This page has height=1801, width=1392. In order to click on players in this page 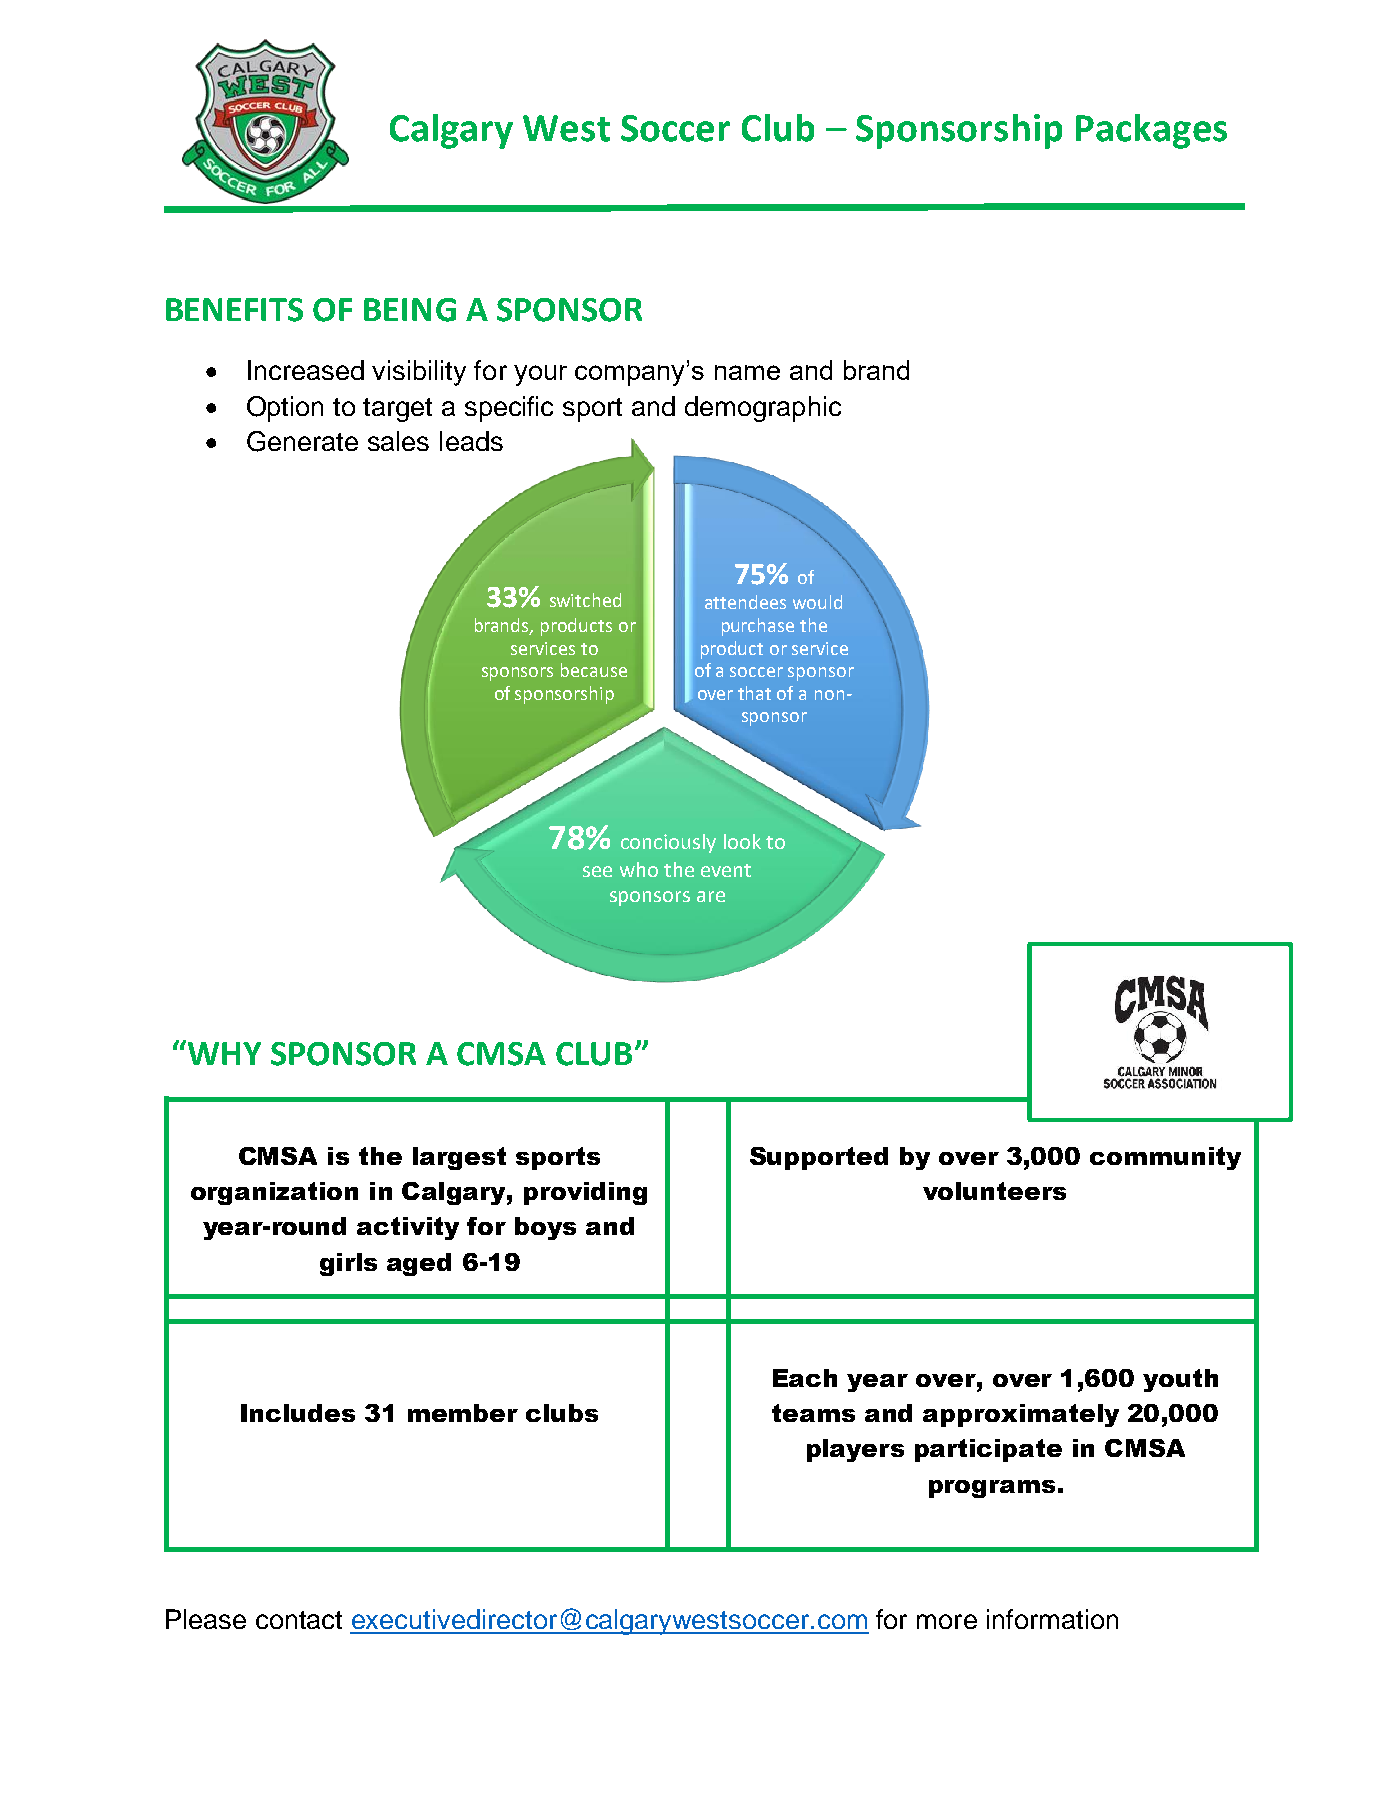, I will do `click(855, 1450)`.
